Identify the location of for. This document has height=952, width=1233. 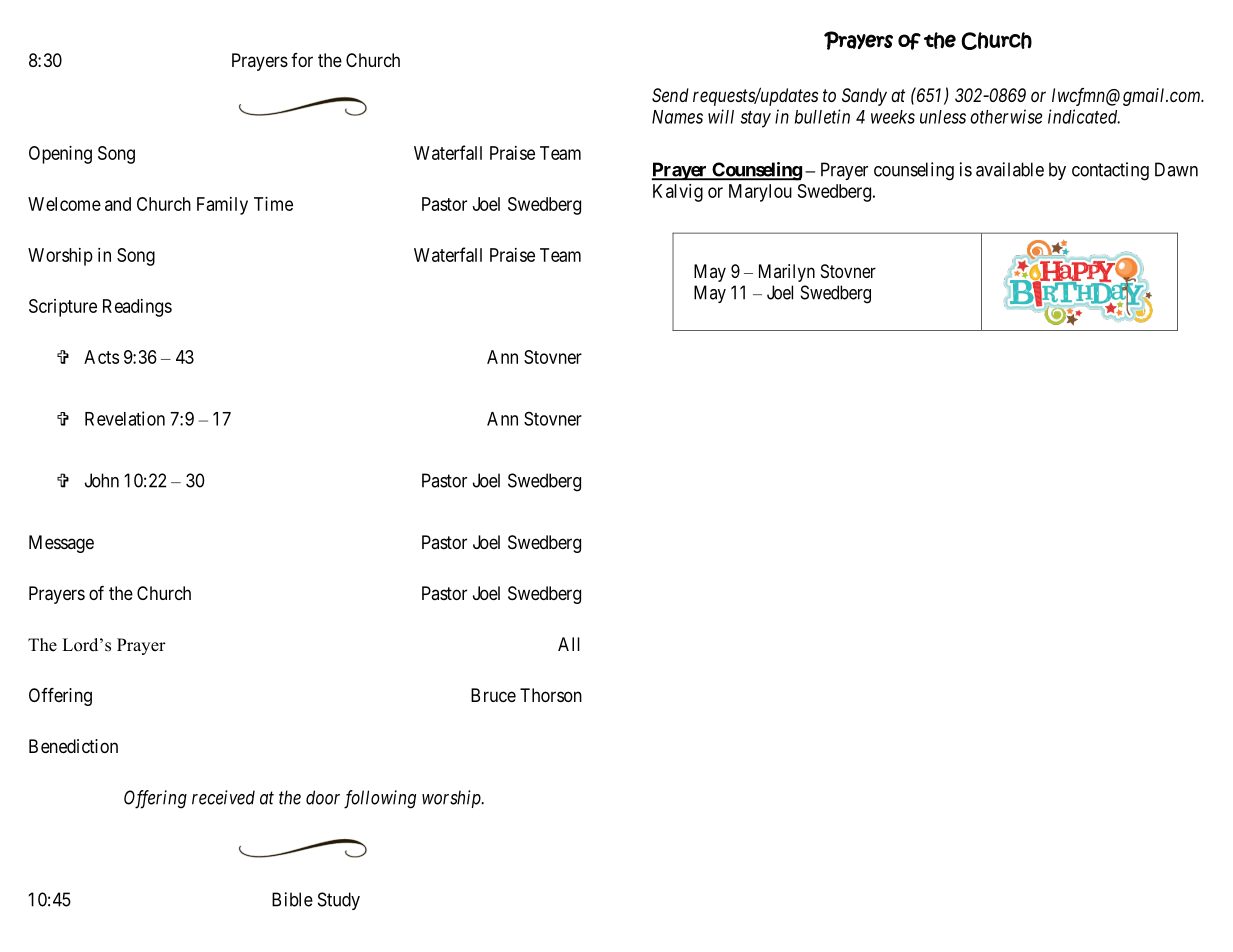
(302, 60).
